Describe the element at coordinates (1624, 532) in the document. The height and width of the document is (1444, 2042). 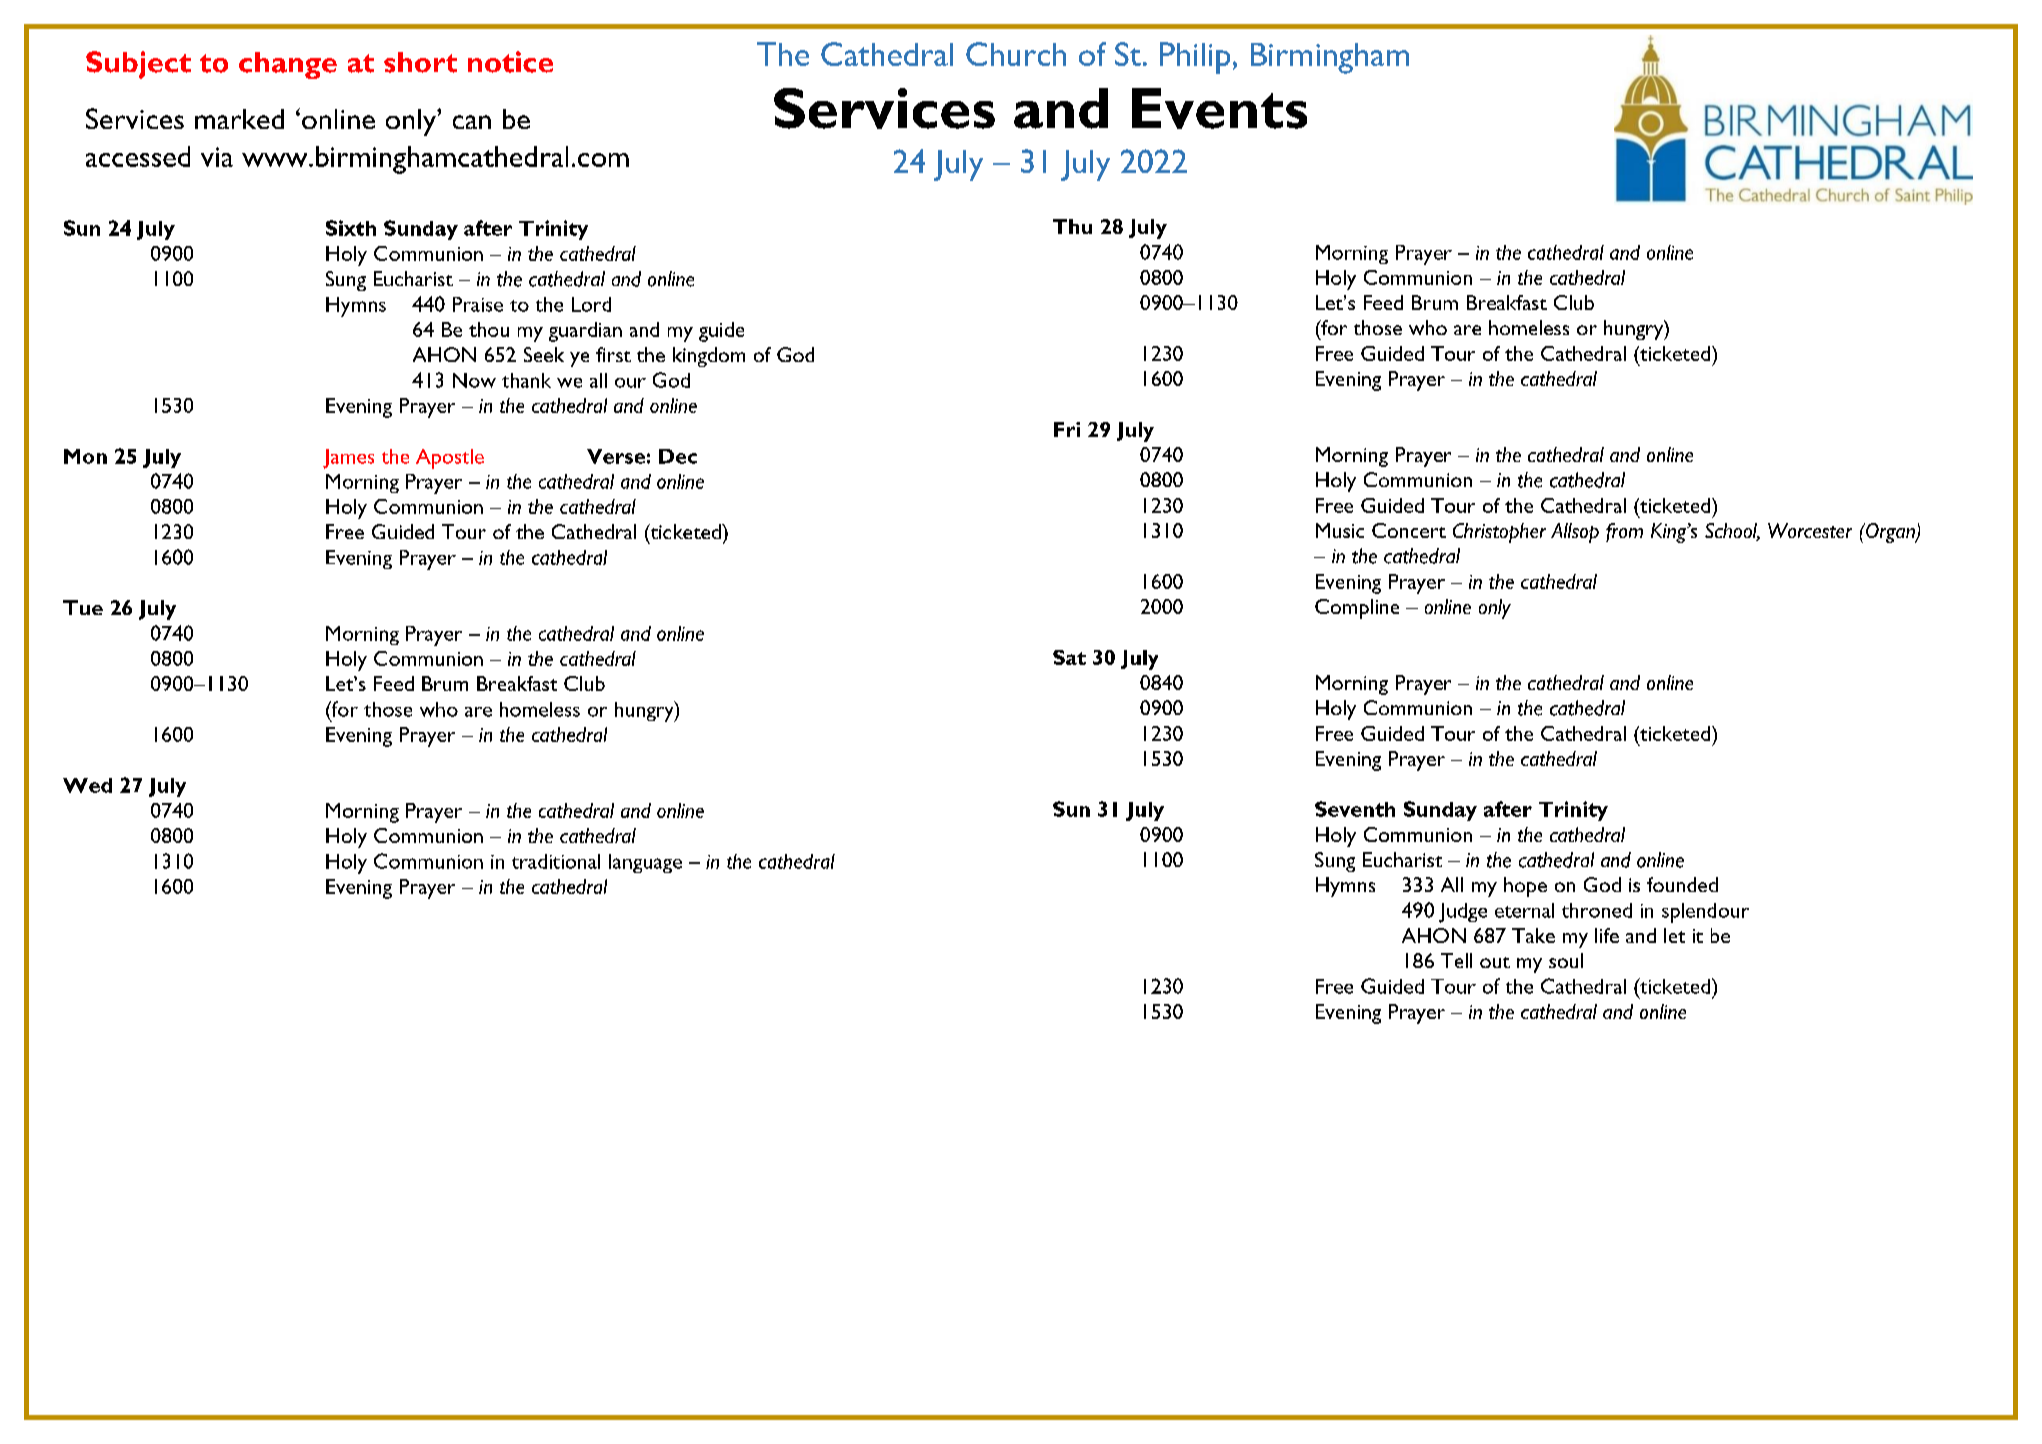
I see `from` at that location.
